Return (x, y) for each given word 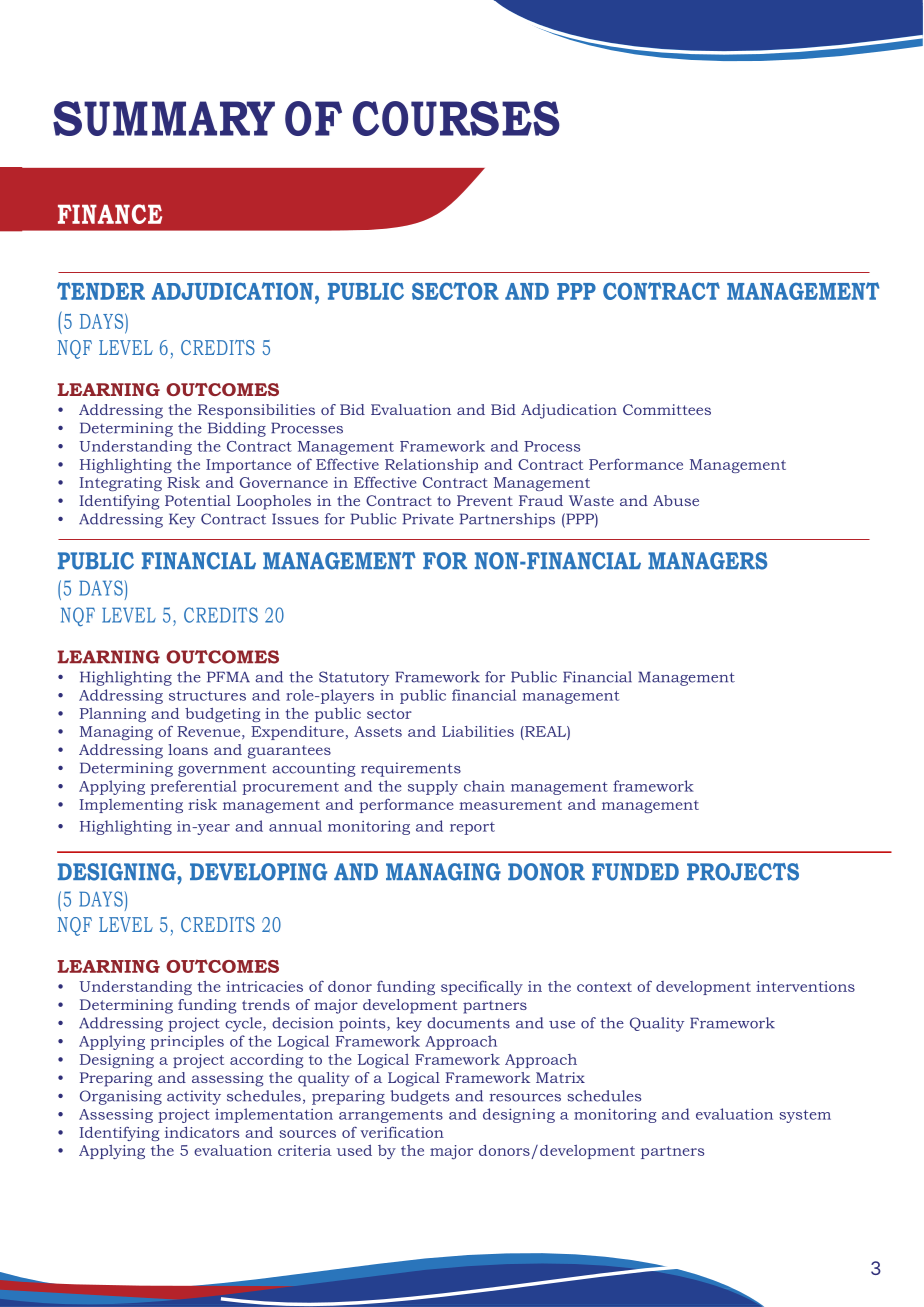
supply (433, 787)
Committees (667, 409)
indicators (202, 1132)
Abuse (676, 500)
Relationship (431, 466)
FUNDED (635, 872)
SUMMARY (164, 118)
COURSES (456, 118)
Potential (198, 500)
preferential (193, 787)
